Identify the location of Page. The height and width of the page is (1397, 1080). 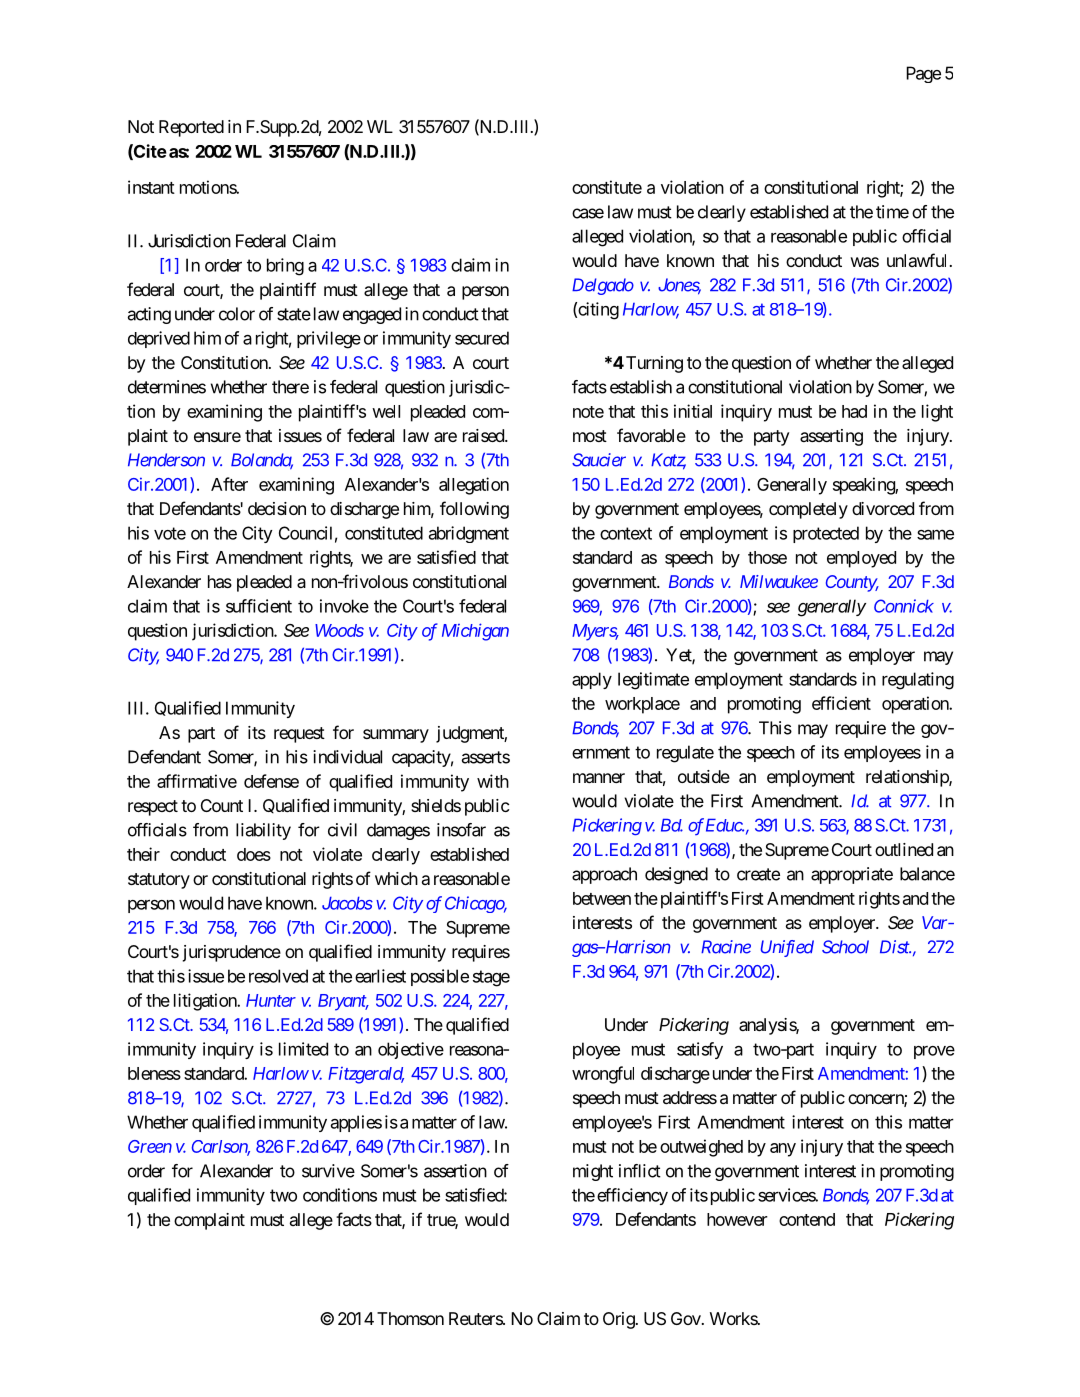
(923, 74).
